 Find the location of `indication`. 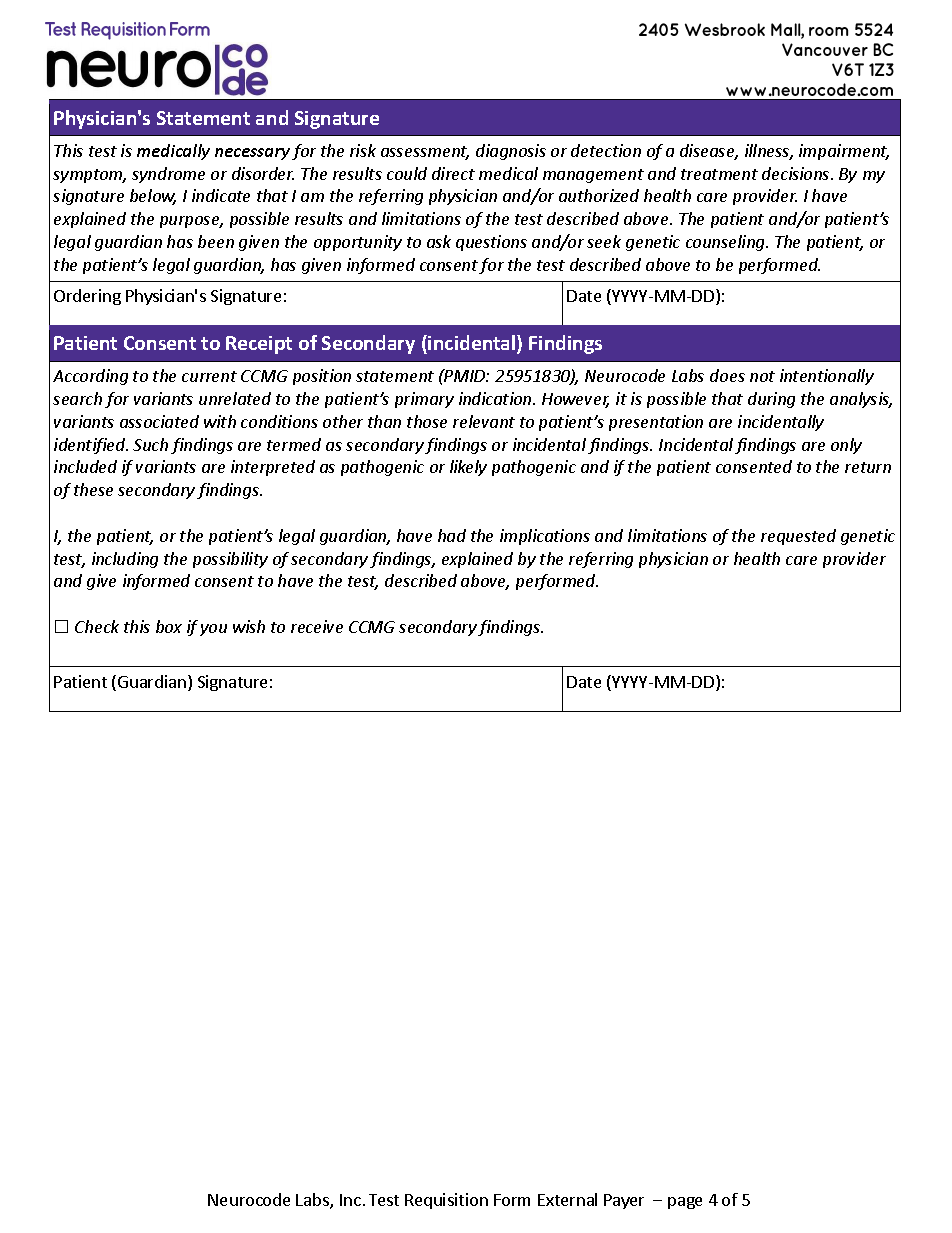

indication is located at coordinates (496, 398).
